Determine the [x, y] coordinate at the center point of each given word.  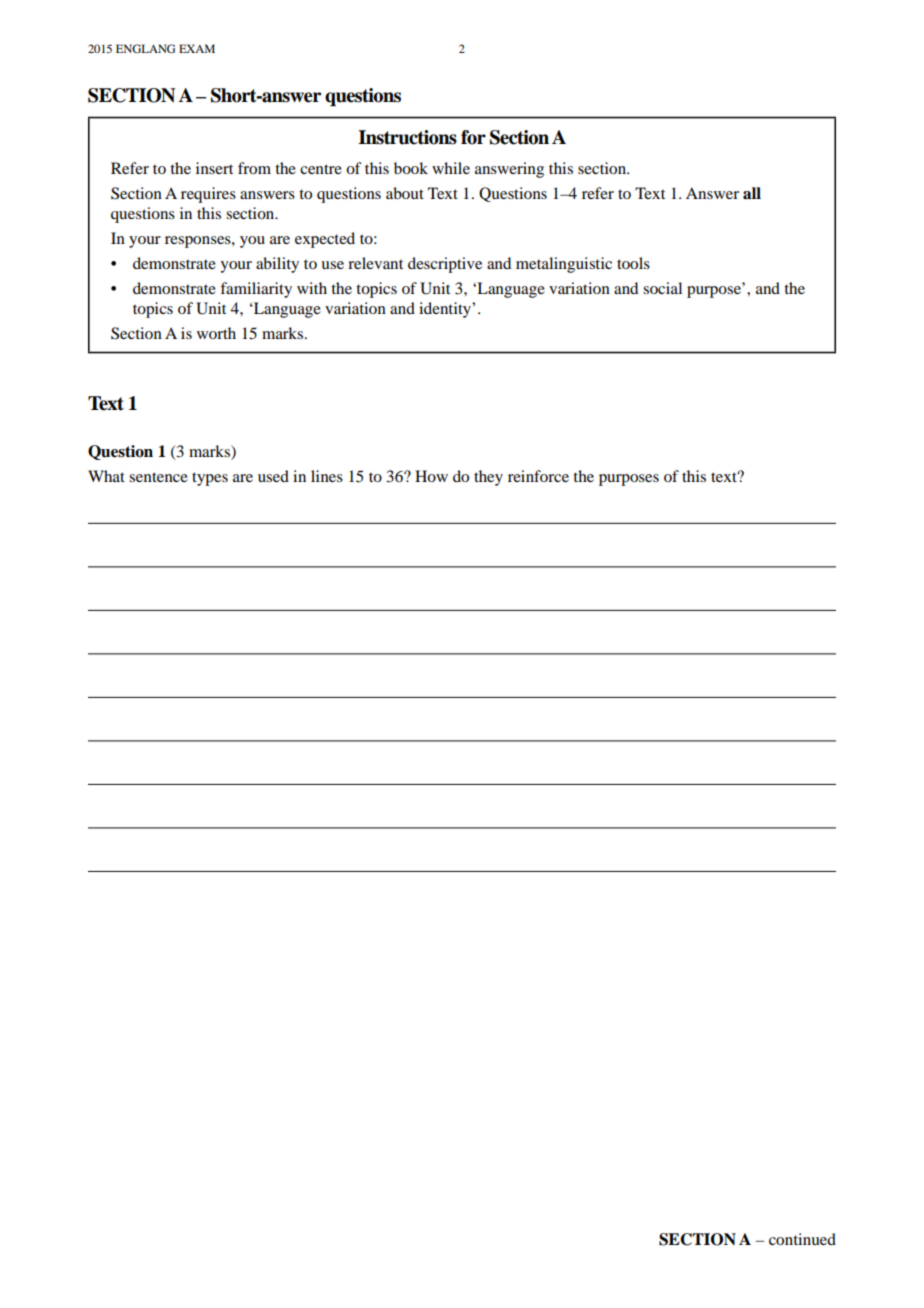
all [752, 193]
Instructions [407, 137]
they [488, 478]
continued [802, 1239]
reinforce [538, 476]
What [106, 476]
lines [327, 476]
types [210, 479]
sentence [158, 477]
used [273, 476]
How [431, 476]
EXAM [197, 48]
